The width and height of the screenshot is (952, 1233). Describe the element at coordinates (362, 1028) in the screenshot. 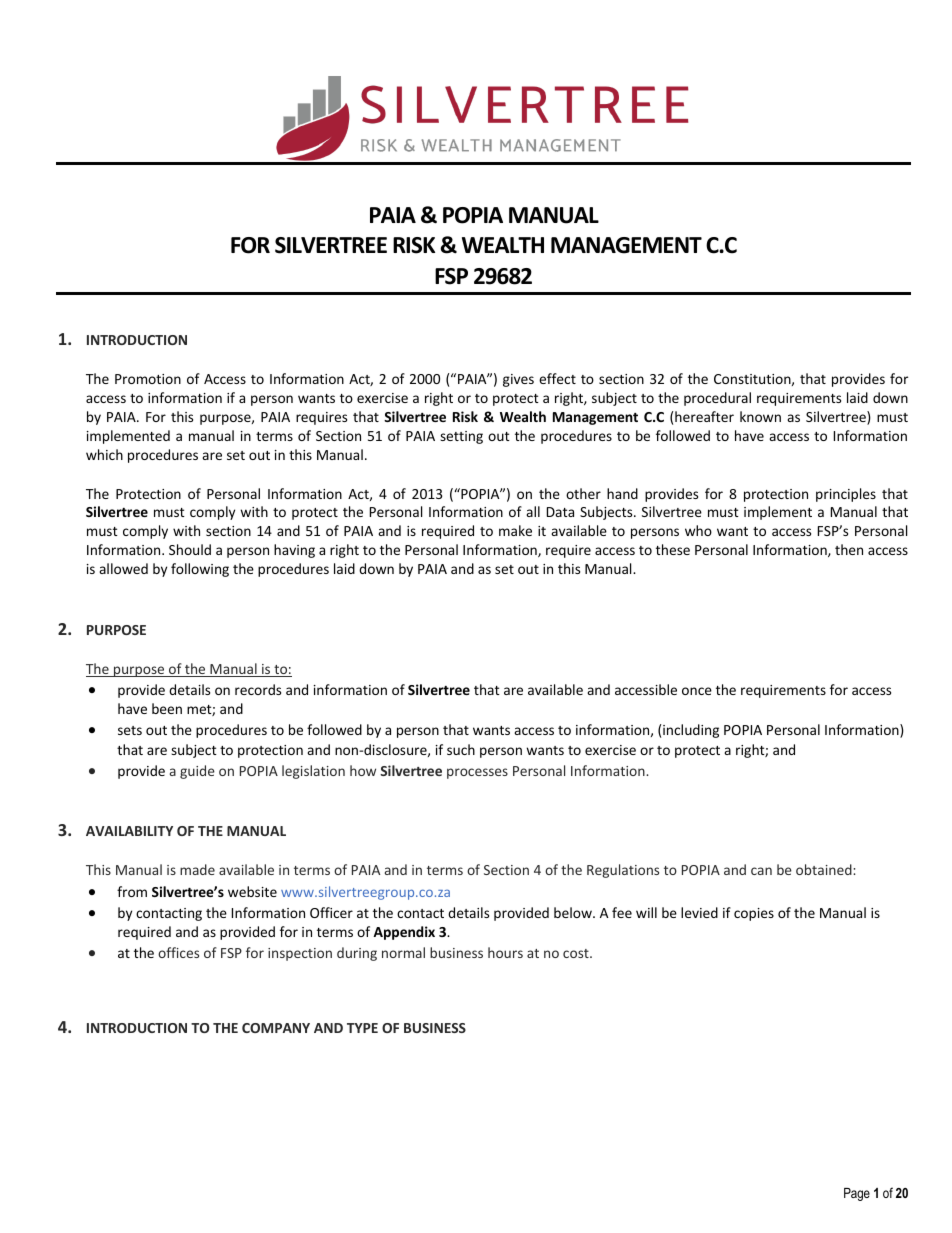

I see `TYPE` at that location.
